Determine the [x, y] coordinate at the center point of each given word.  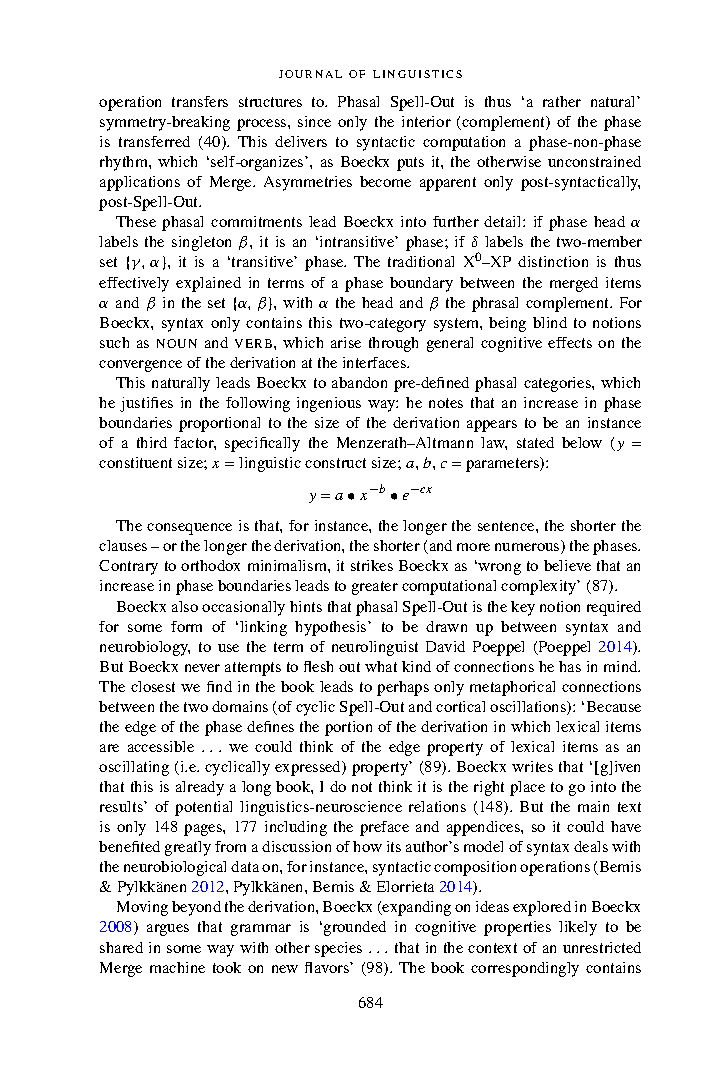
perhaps [403, 688]
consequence [189, 529]
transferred [154, 141]
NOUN [177, 343]
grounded [355, 928]
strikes [372, 565]
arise [346, 342]
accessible [161, 746]
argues [168, 930]
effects [570, 342]
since [314, 121]
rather [562, 101]
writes [532, 766]
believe [567, 565]
